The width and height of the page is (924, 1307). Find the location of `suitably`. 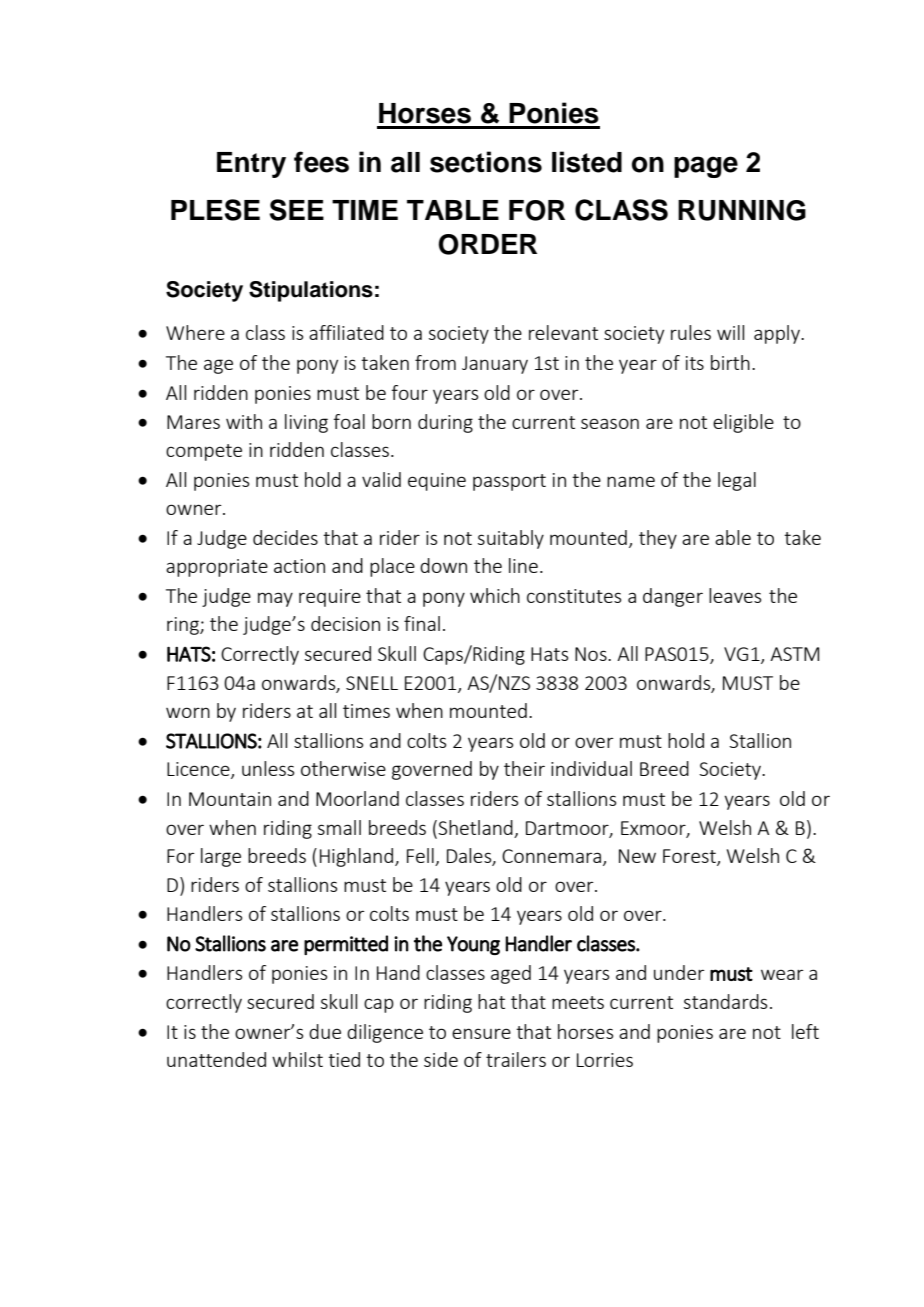

suitably is located at coordinates (511, 539).
